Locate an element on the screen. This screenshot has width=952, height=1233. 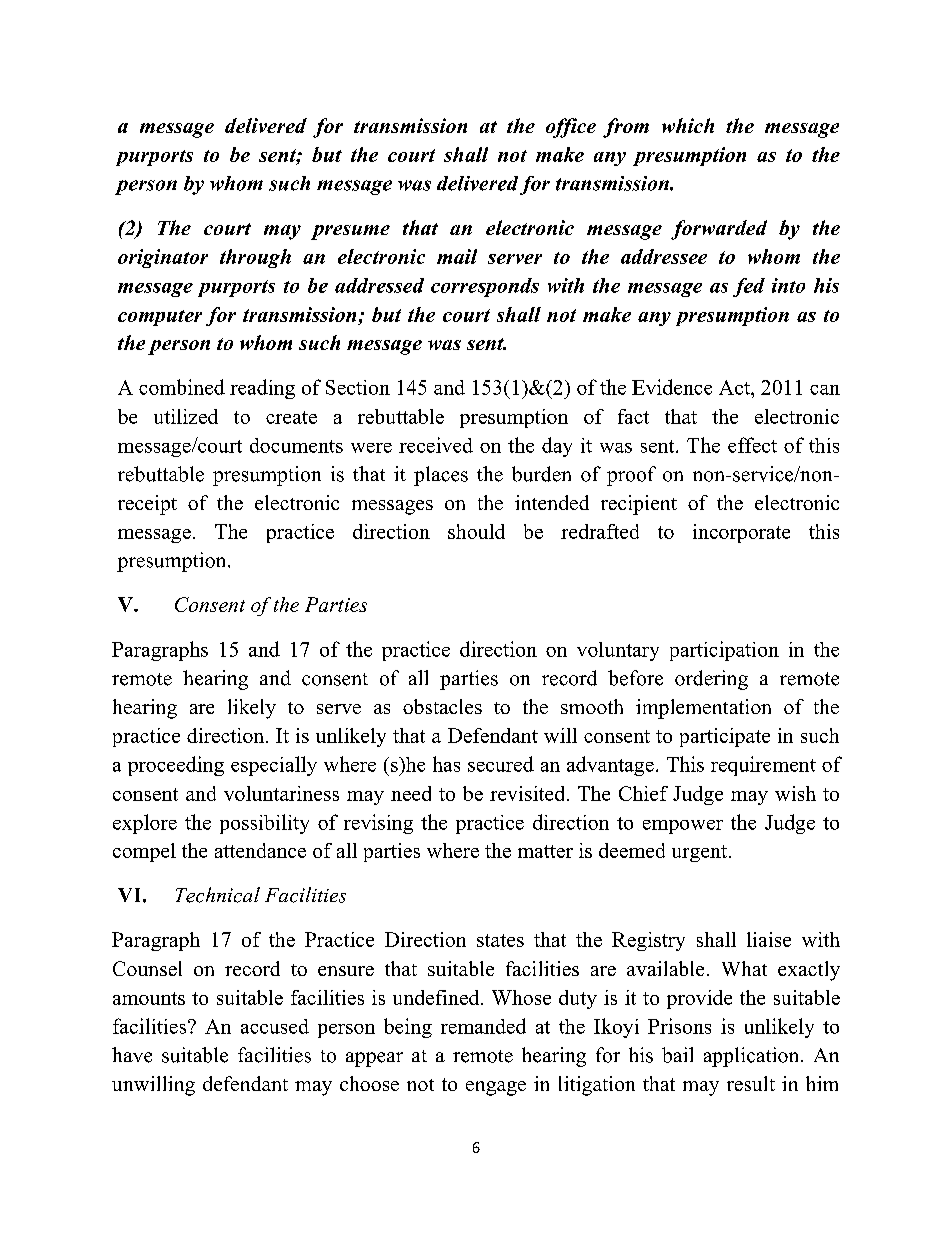
secured is located at coordinates (501, 764).
